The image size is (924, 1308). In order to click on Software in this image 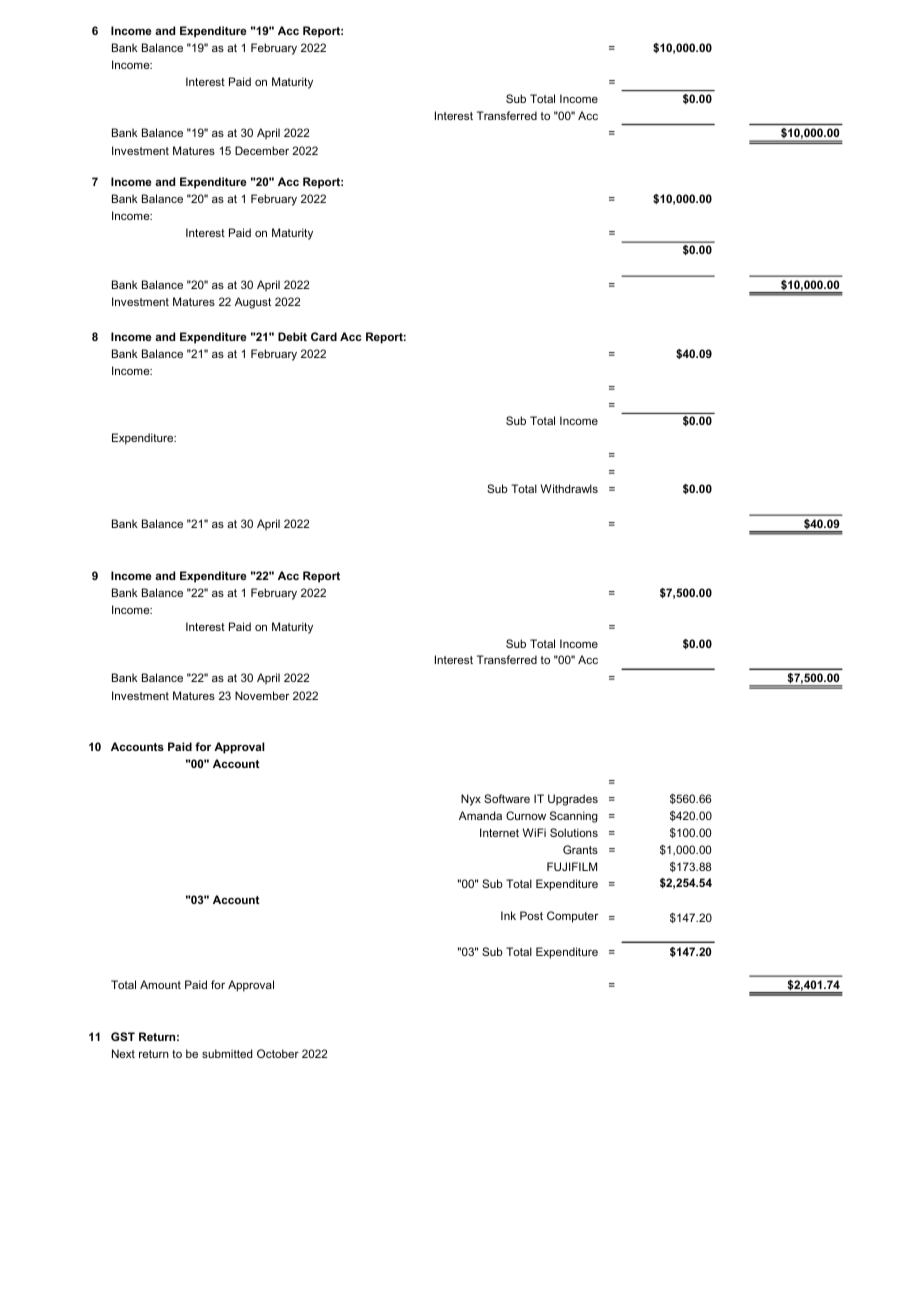, I will do `click(507, 798)`.
